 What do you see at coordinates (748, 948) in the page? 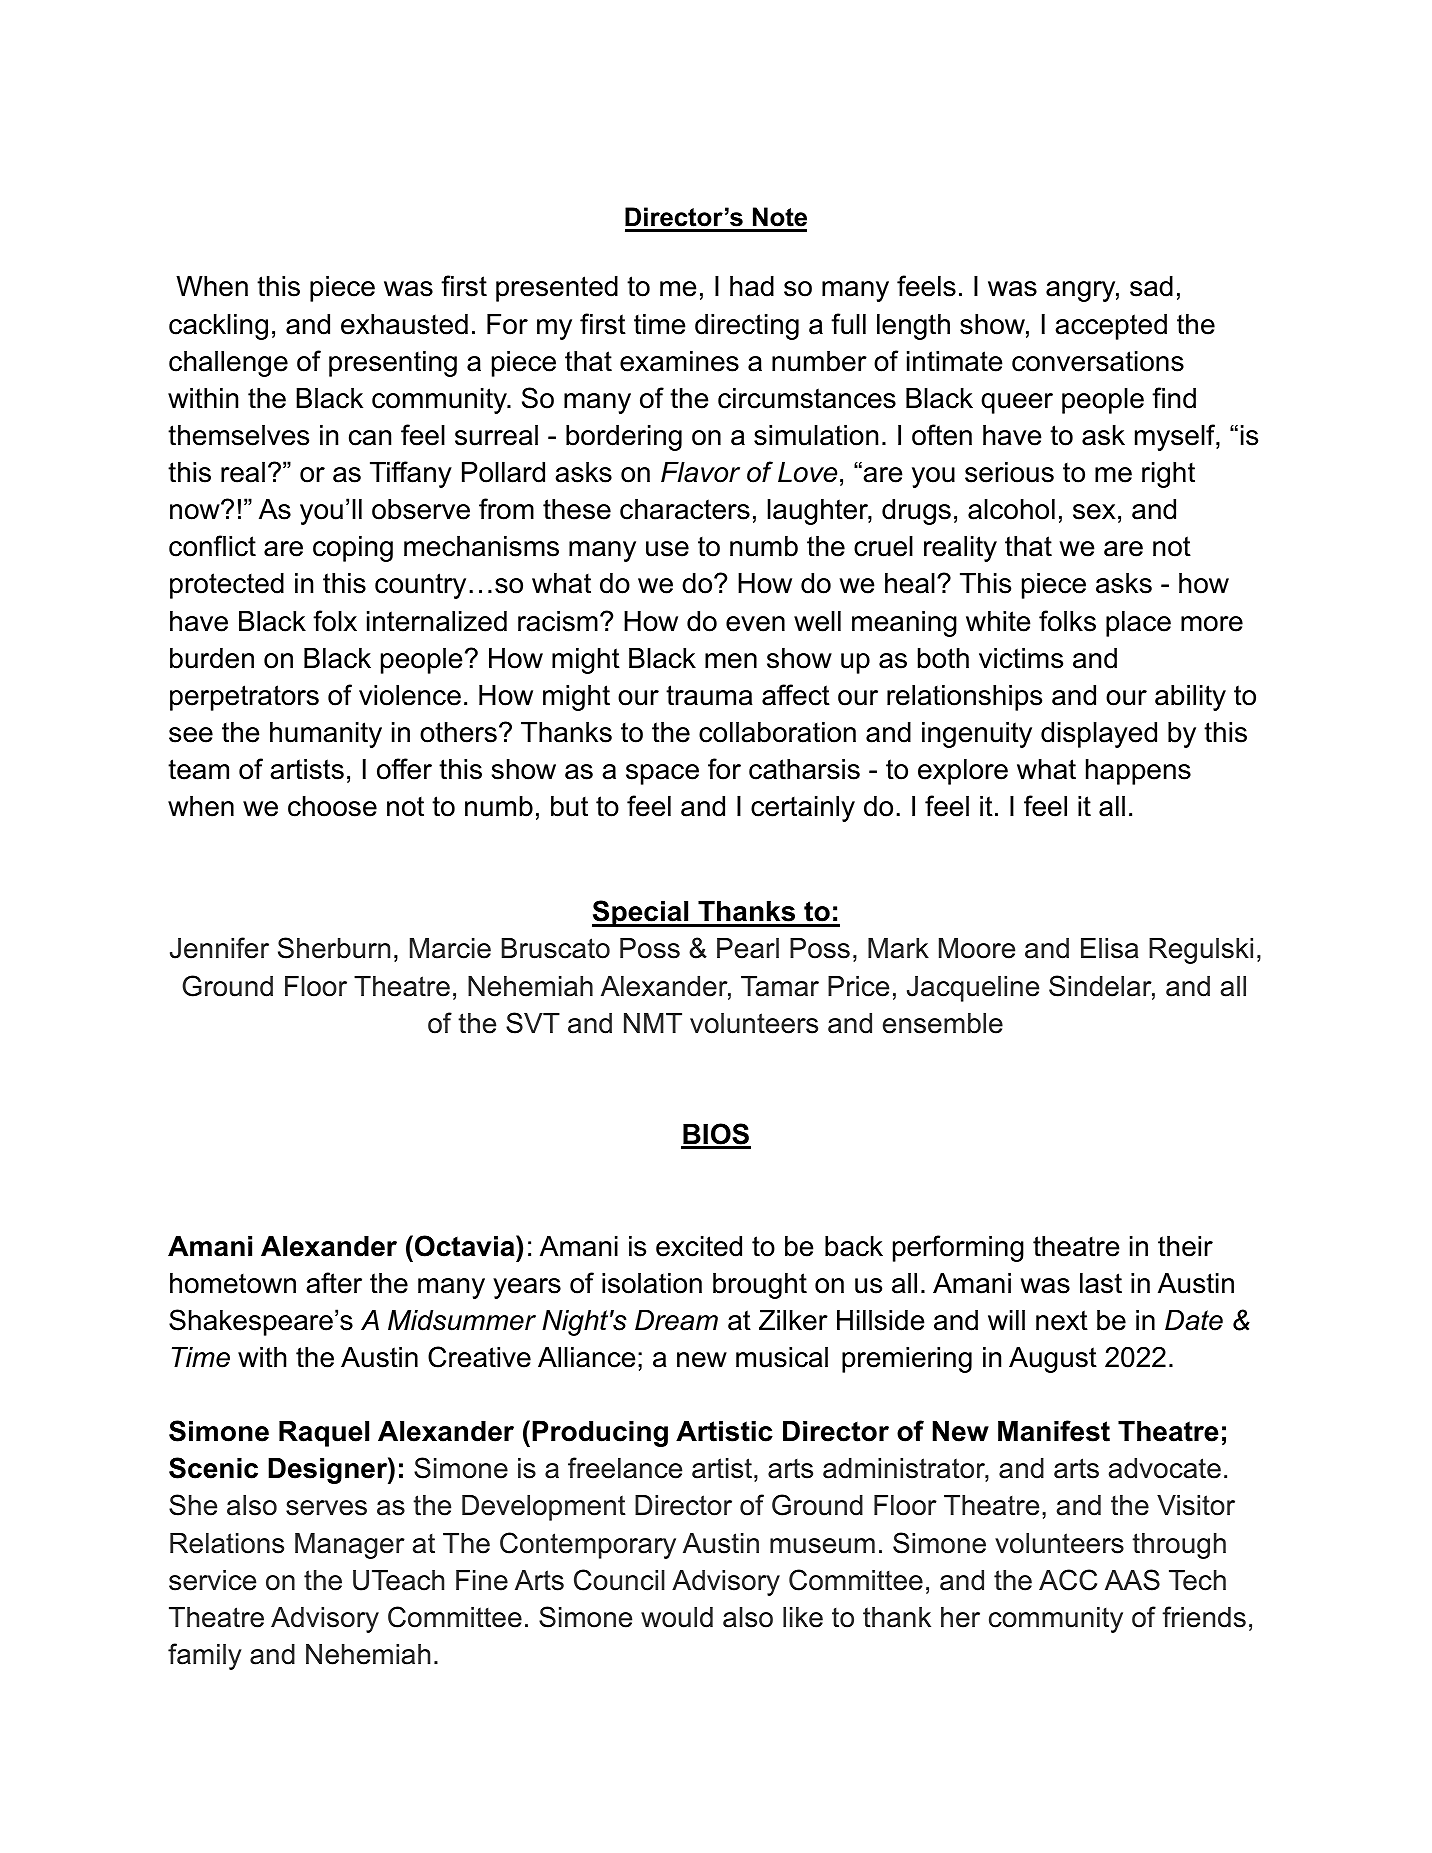
I see `Pearl` at bounding box center [748, 948].
